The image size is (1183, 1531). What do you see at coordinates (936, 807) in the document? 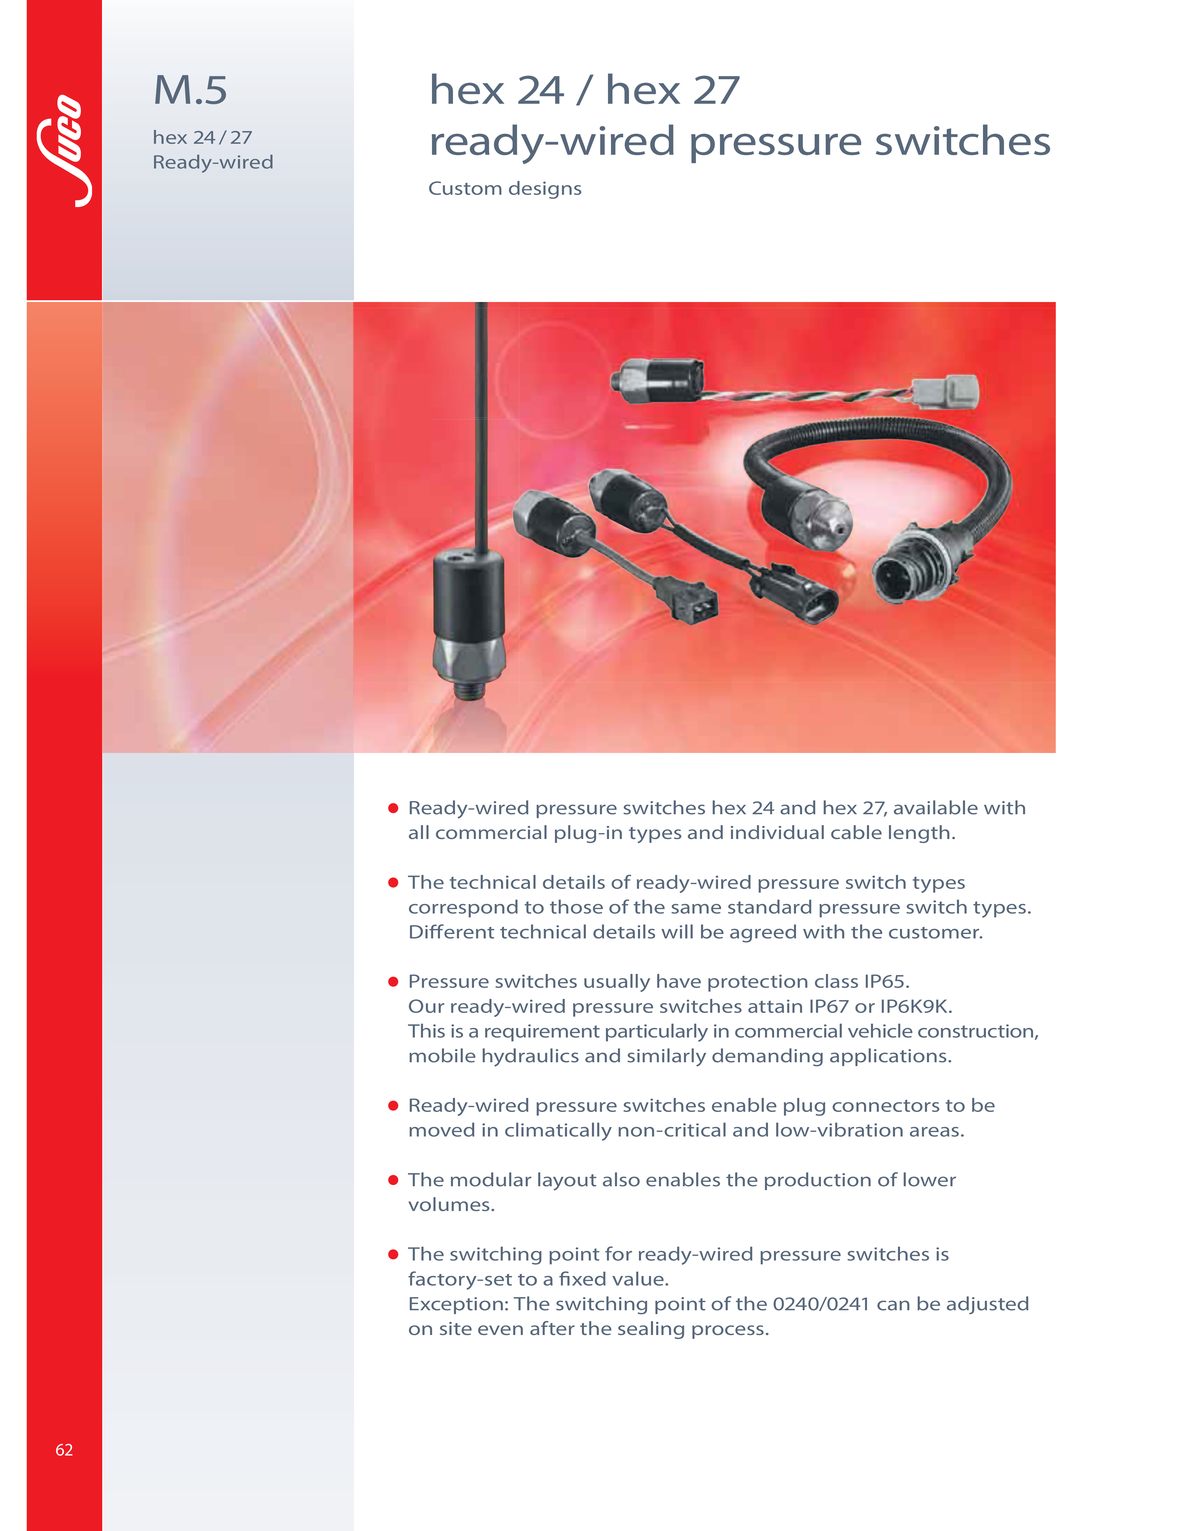
I see `available` at bounding box center [936, 807].
